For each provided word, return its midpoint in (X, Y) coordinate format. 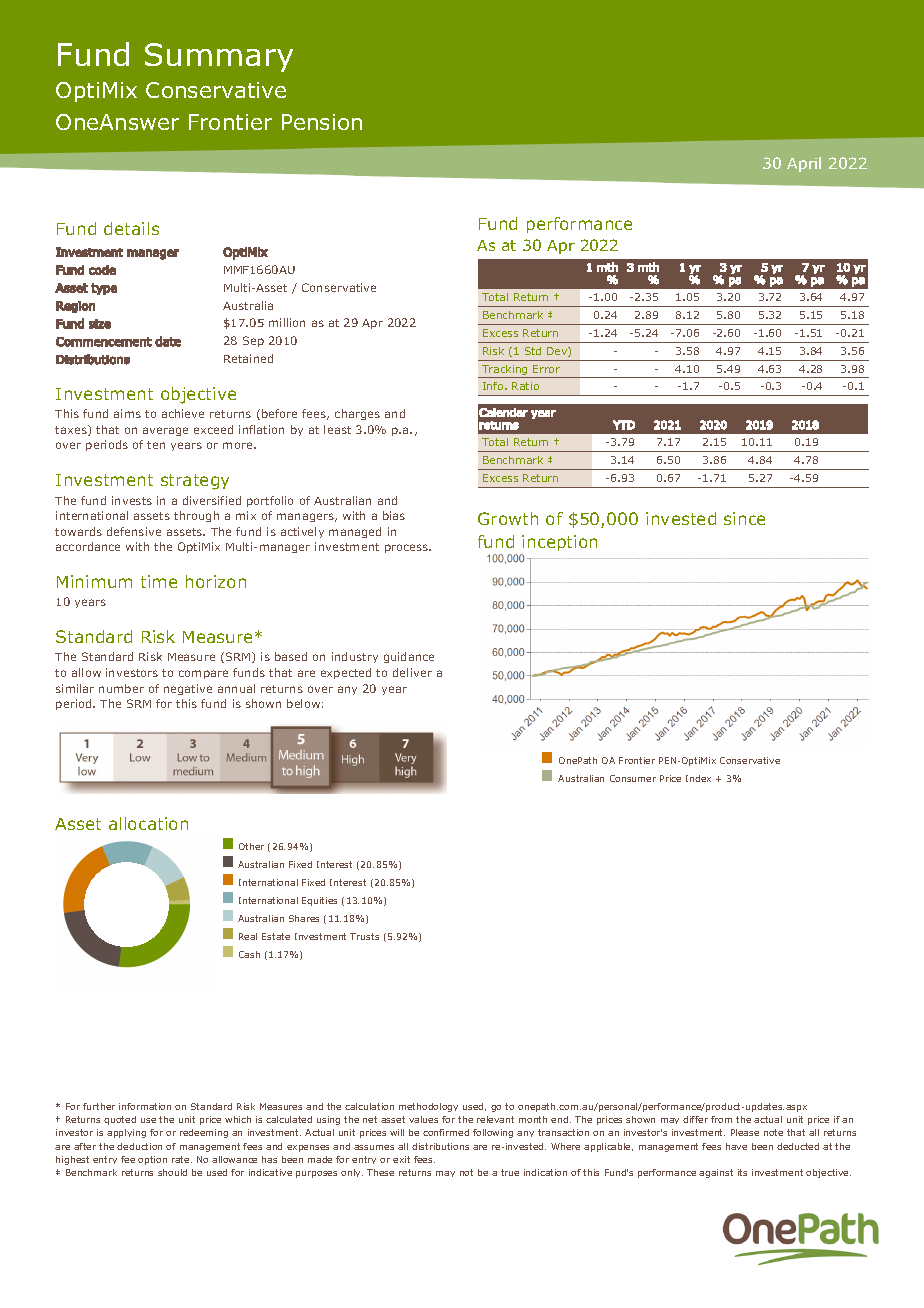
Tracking (505, 371)
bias (394, 515)
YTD (624, 425)
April (804, 164)
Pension (322, 122)
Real (248, 936)
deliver (412, 672)
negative (188, 689)
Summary (219, 57)
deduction (139, 1146)
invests (132, 500)
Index (698, 778)
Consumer (633, 778)
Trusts (364, 936)
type (104, 289)
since (744, 518)
